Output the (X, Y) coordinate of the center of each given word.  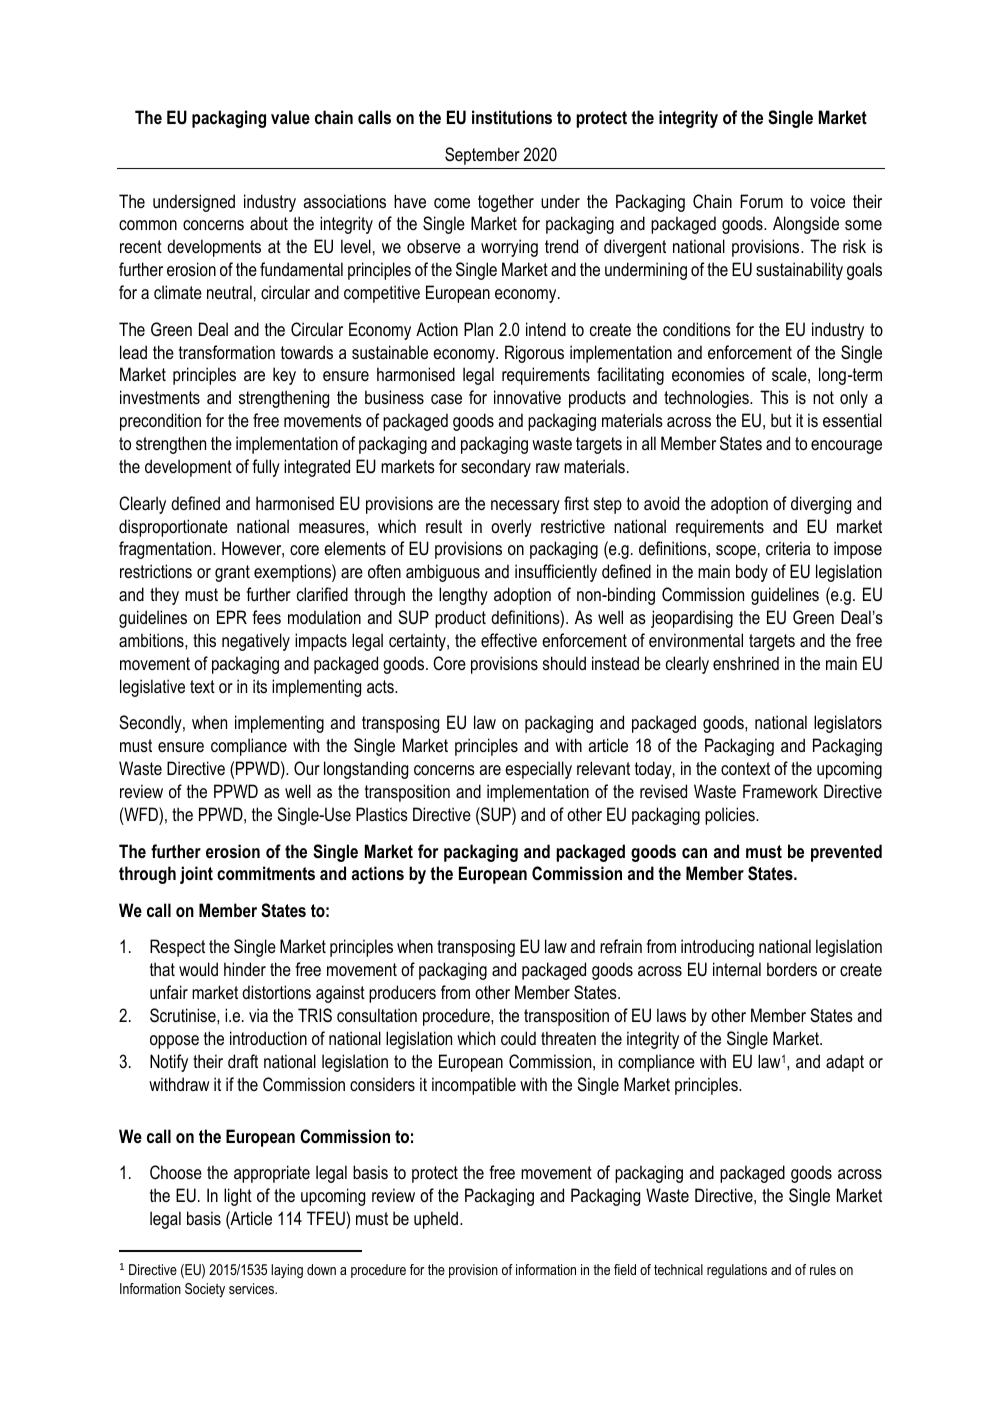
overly (511, 528)
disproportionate (173, 528)
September (482, 156)
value (290, 117)
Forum (761, 201)
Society (205, 1290)
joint (196, 875)
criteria (788, 548)
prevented (846, 853)
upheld (436, 1220)
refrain (621, 946)
